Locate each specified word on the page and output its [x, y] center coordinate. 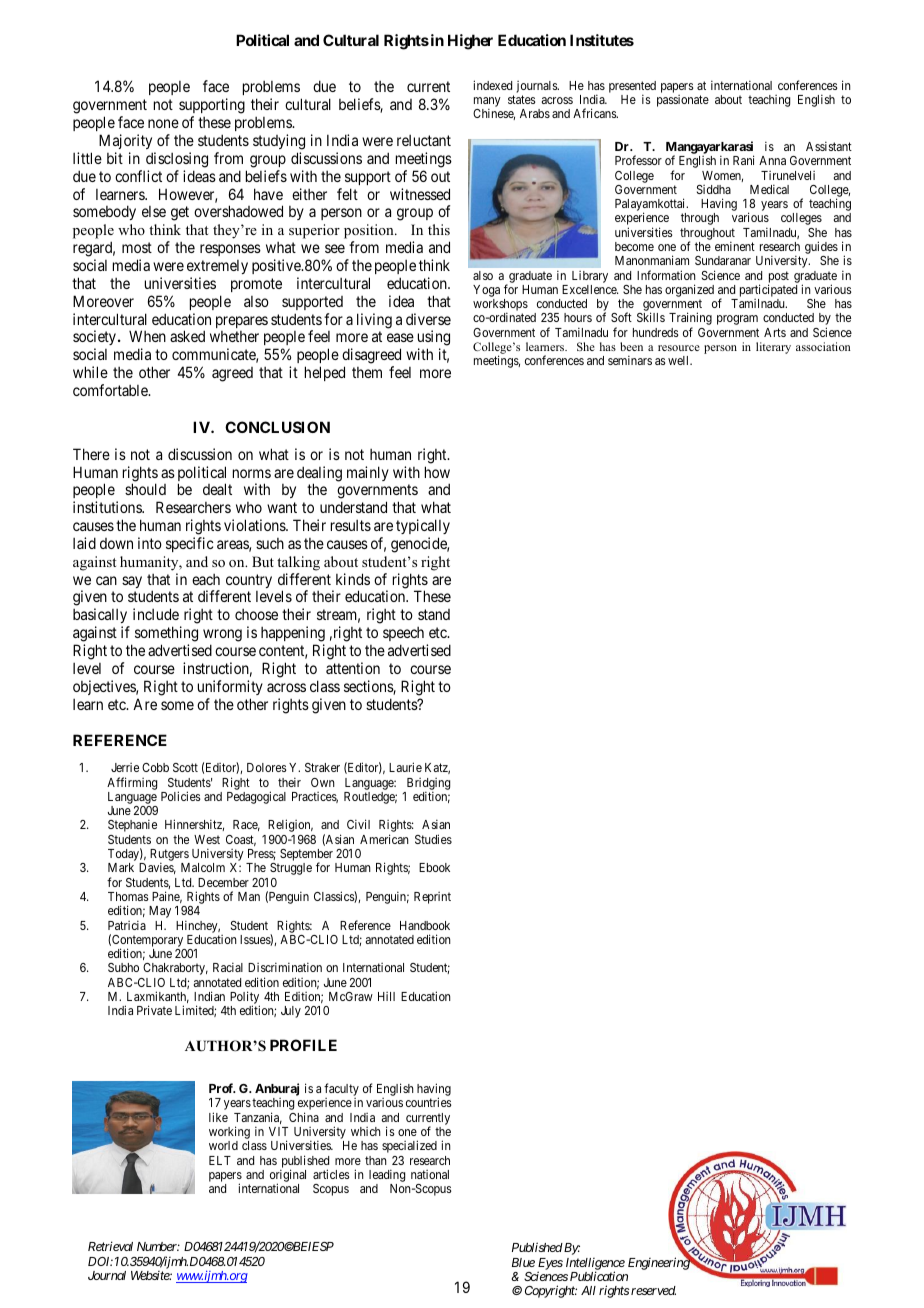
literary [773, 348]
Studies [433, 839]
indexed [492, 85]
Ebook [434, 867]
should [145, 489]
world [223, 1145]
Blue [523, 1262]
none [163, 123]
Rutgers [170, 856]
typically [423, 526]
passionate [683, 101]
